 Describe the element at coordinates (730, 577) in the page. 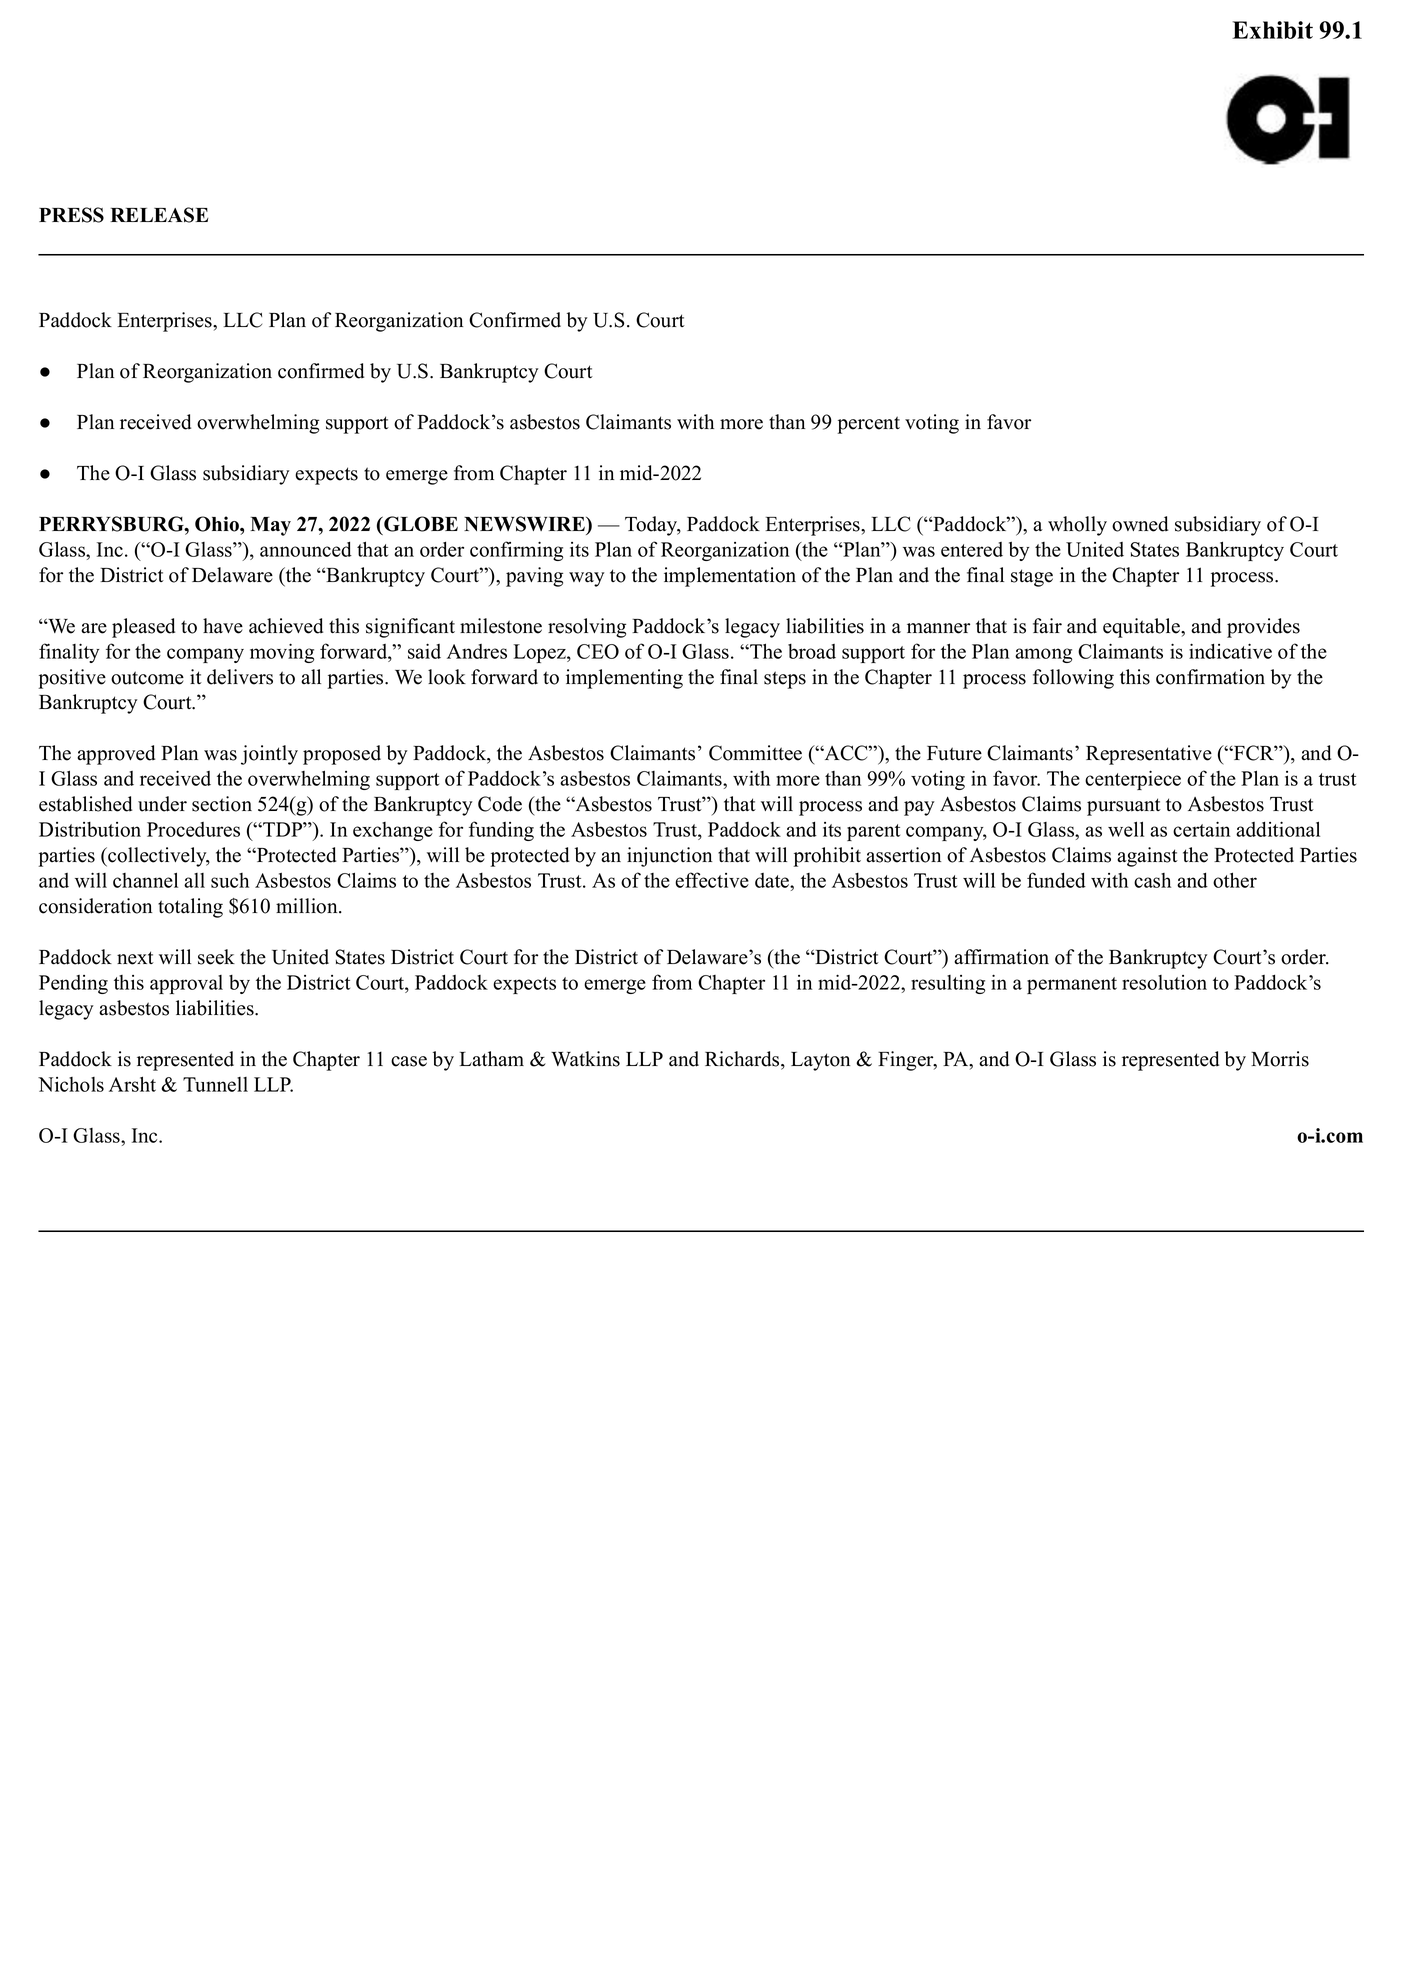

I see `implementation` at that location.
